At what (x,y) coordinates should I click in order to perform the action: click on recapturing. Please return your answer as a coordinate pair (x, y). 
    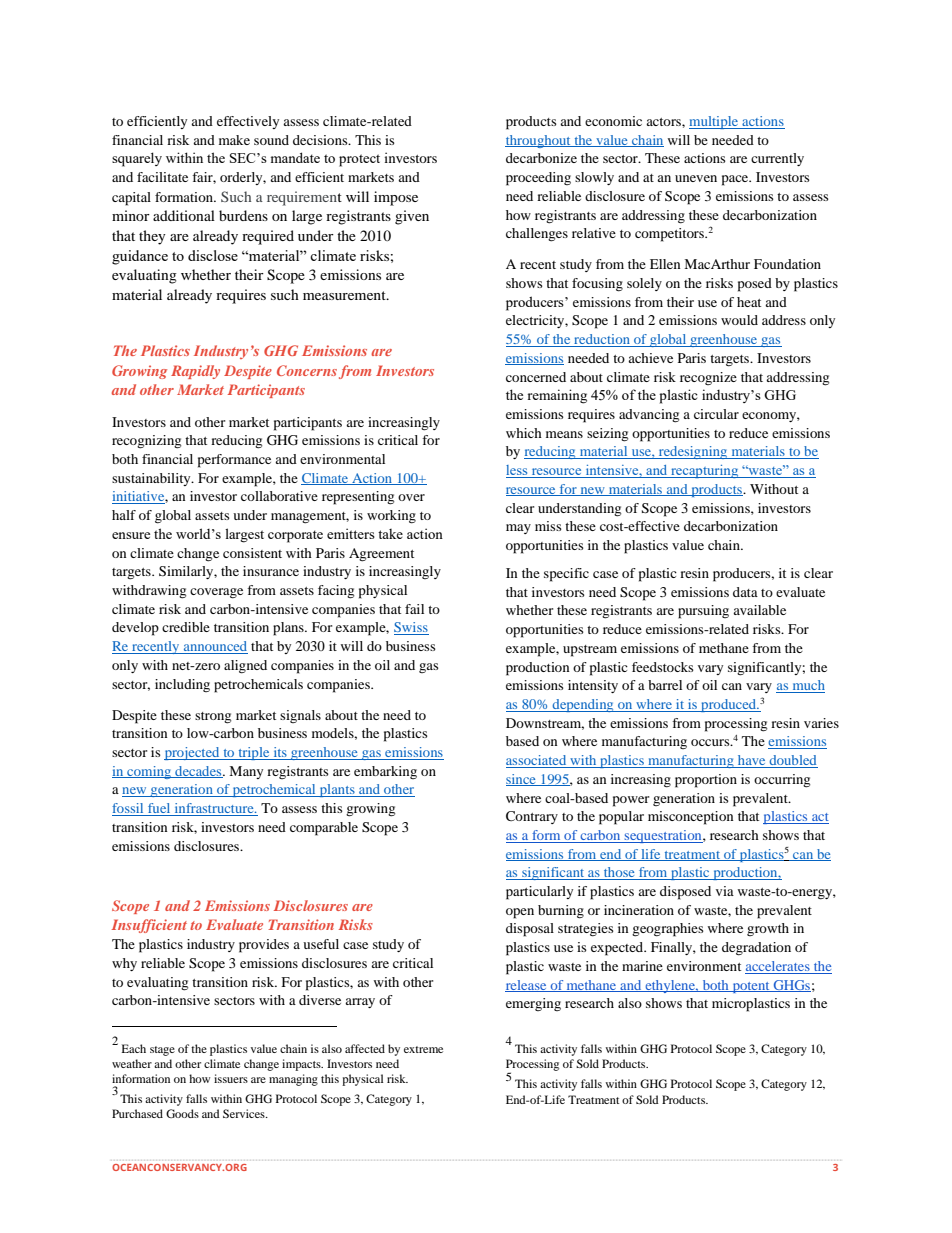
    Looking at the image, I should click on (705, 471).
